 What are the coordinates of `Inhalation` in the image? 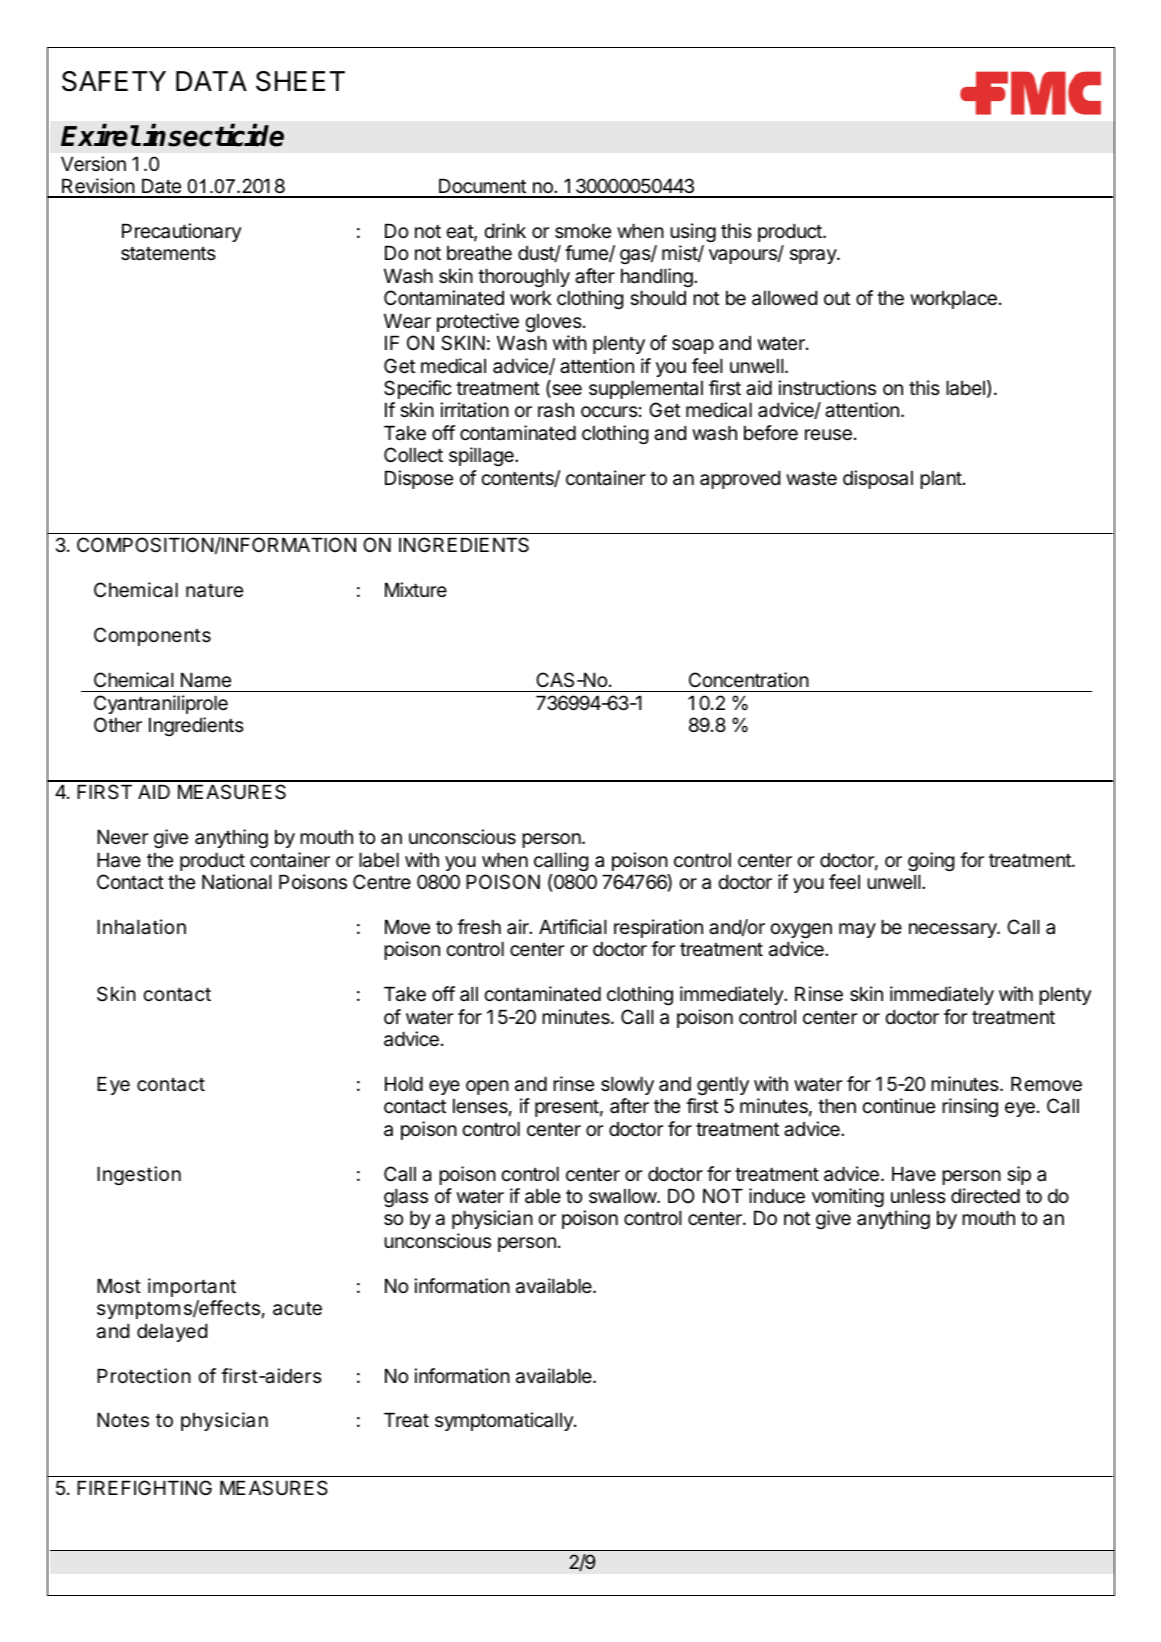 It's located at (141, 927).
